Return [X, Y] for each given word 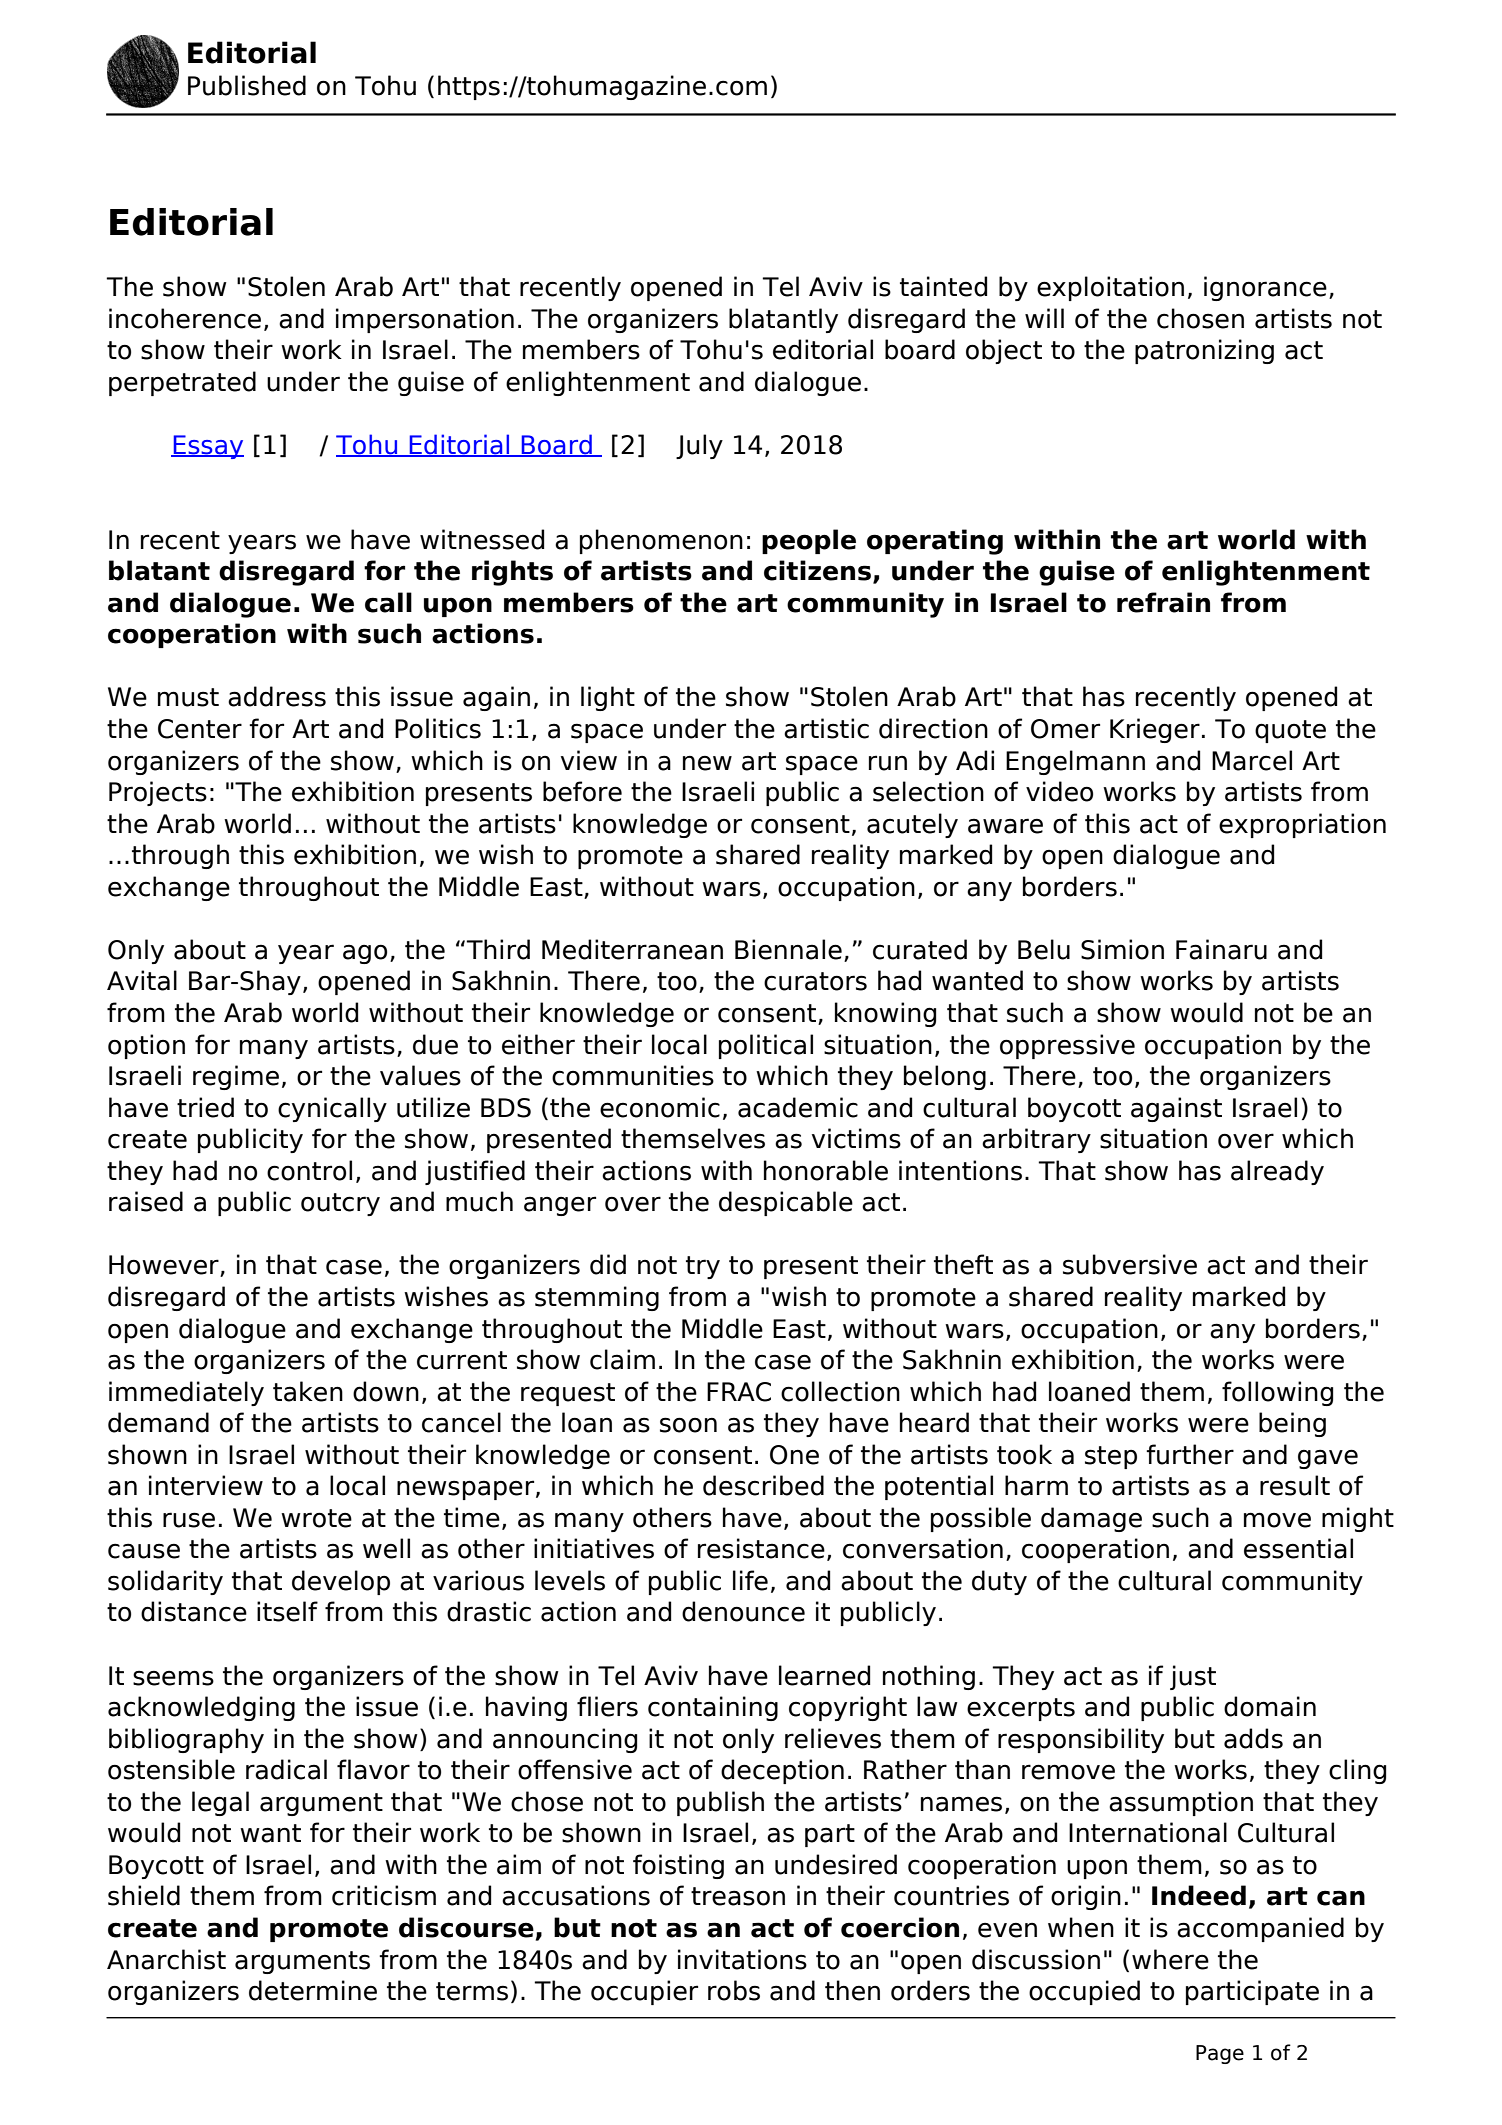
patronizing [1204, 351]
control [309, 1170]
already [1277, 1172]
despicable [786, 1203]
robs [734, 1990]
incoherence [185, 318]
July [699, 446]
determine [313, 1990]
